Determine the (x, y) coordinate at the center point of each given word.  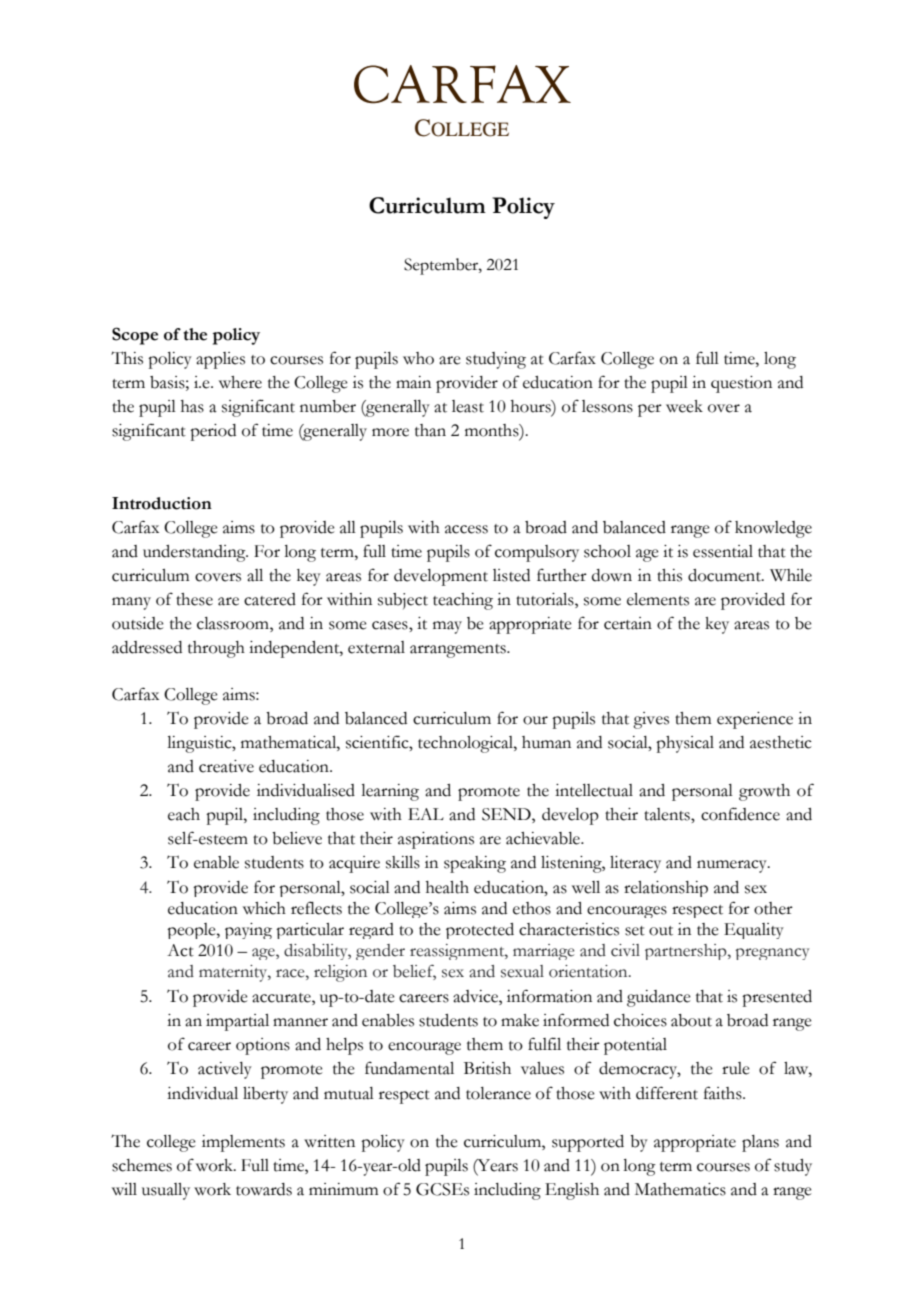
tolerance (498, 1093)
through (216, 649)
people (192, 931)
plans (760, 1143)
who (418, 358)
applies (220, 360)
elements (658, 599)
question (741, 384)
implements (243, 1143)
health (447, 887)
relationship (666, 889)
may (447, 627)
